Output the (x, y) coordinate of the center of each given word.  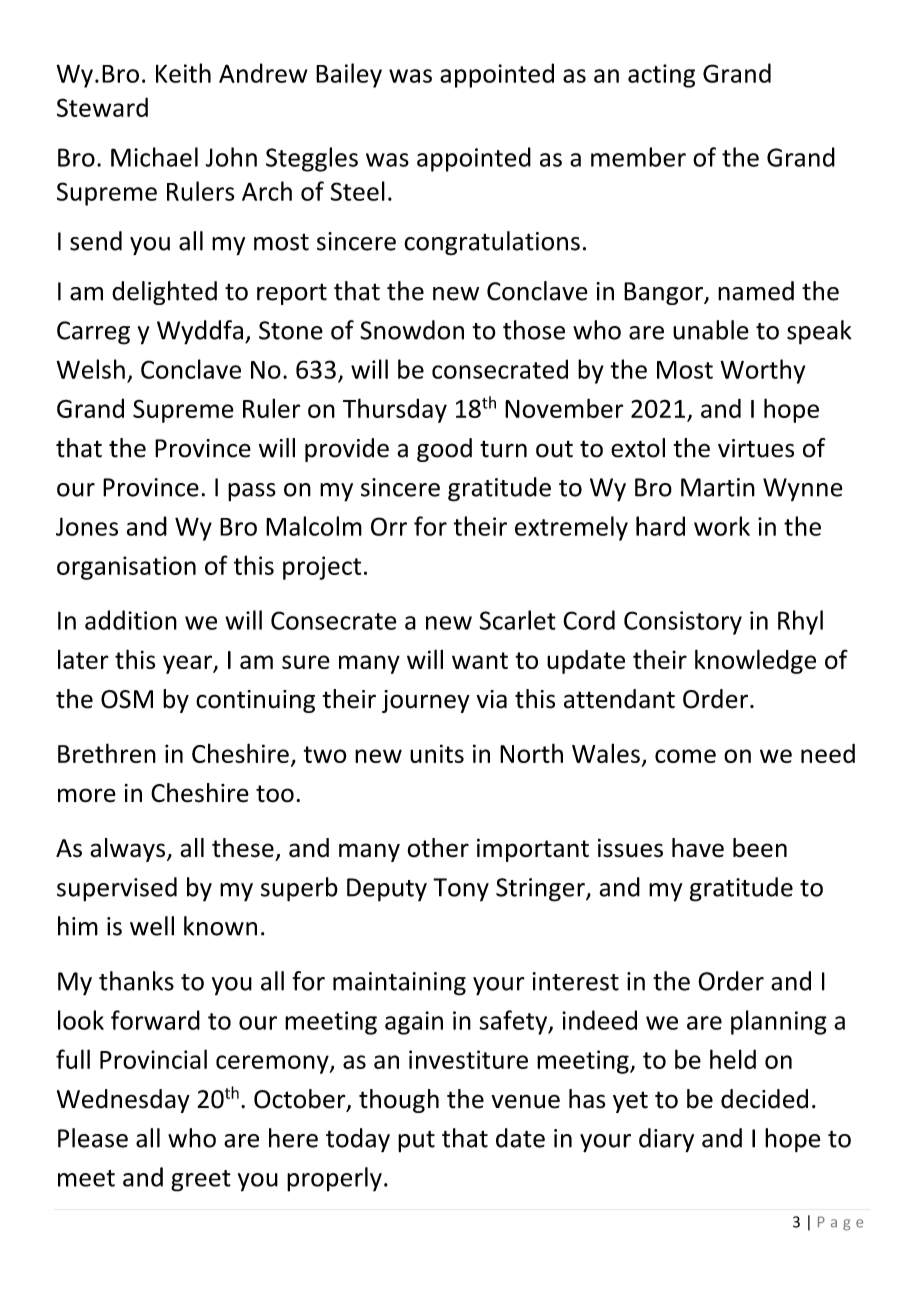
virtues (756, 448)
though (399, 1101)
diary (666, 1140)
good (444, 450)
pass (252, 492)
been (760, 848)
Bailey (349, 75)
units (437, 753)
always (129, 850)
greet (201, 1181)
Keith (183, 73)
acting (661, 76)
